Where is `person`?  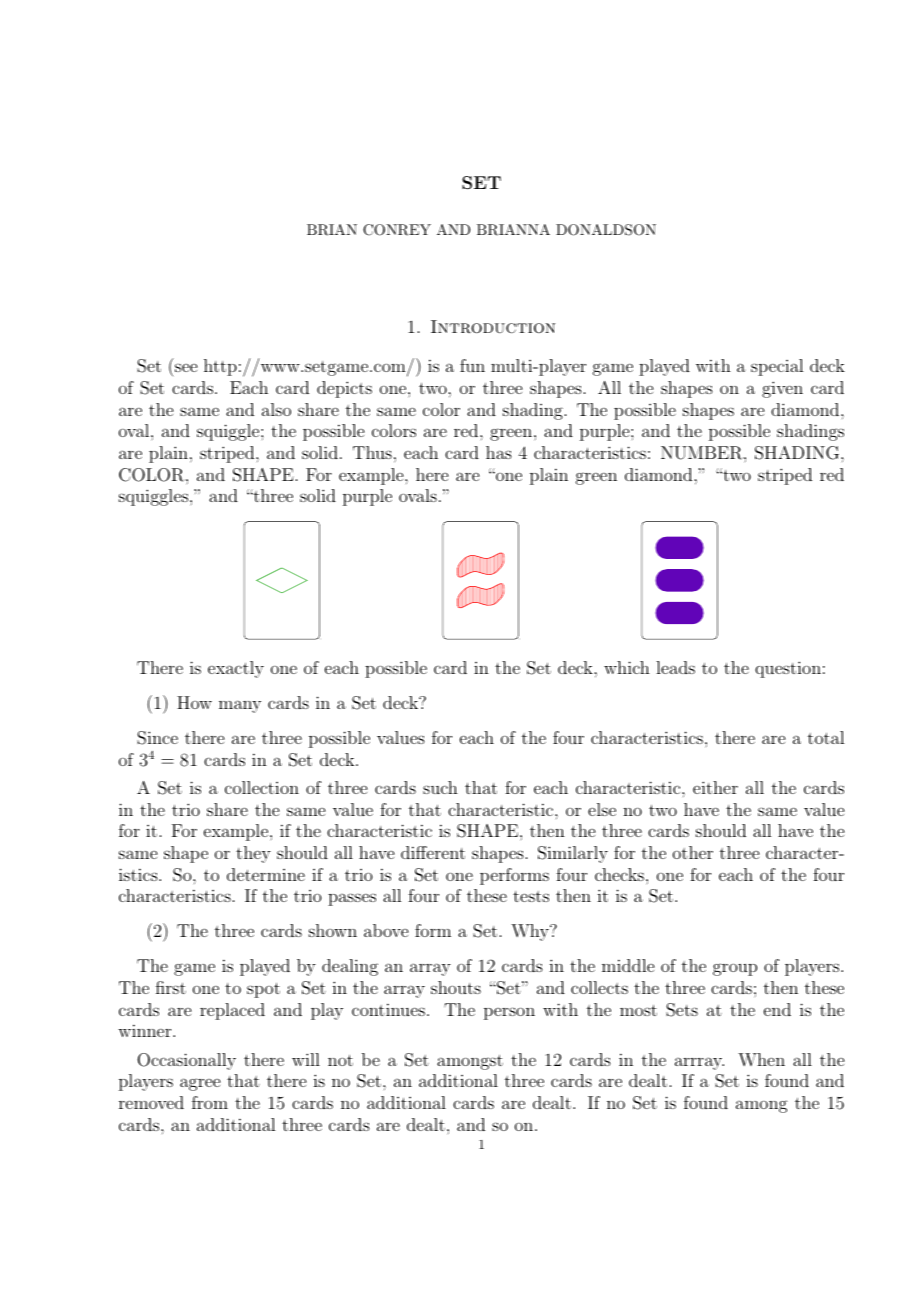
person is located at coordinates (509, 1013).
